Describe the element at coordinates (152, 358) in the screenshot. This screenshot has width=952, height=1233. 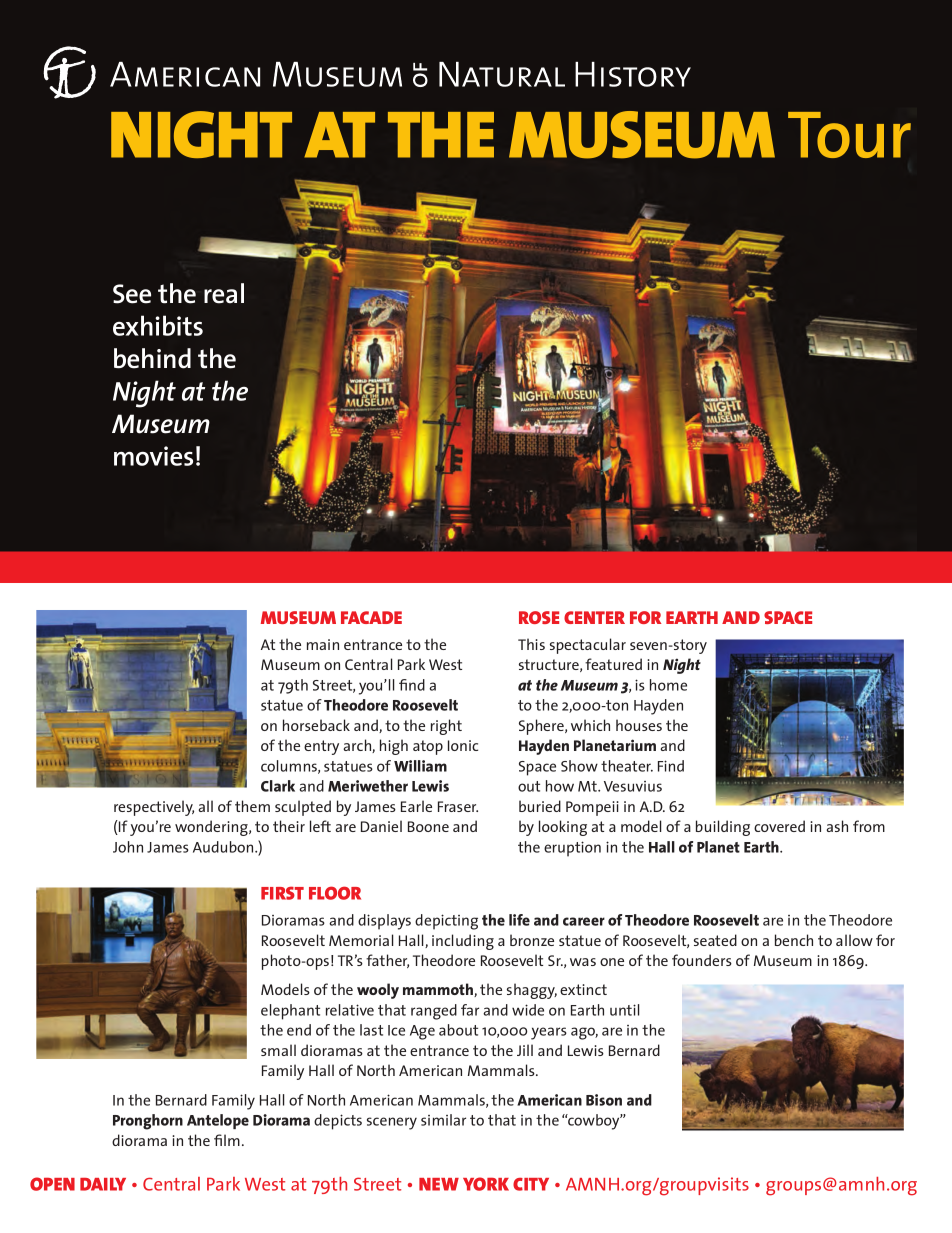
I see `behind` at that location.
